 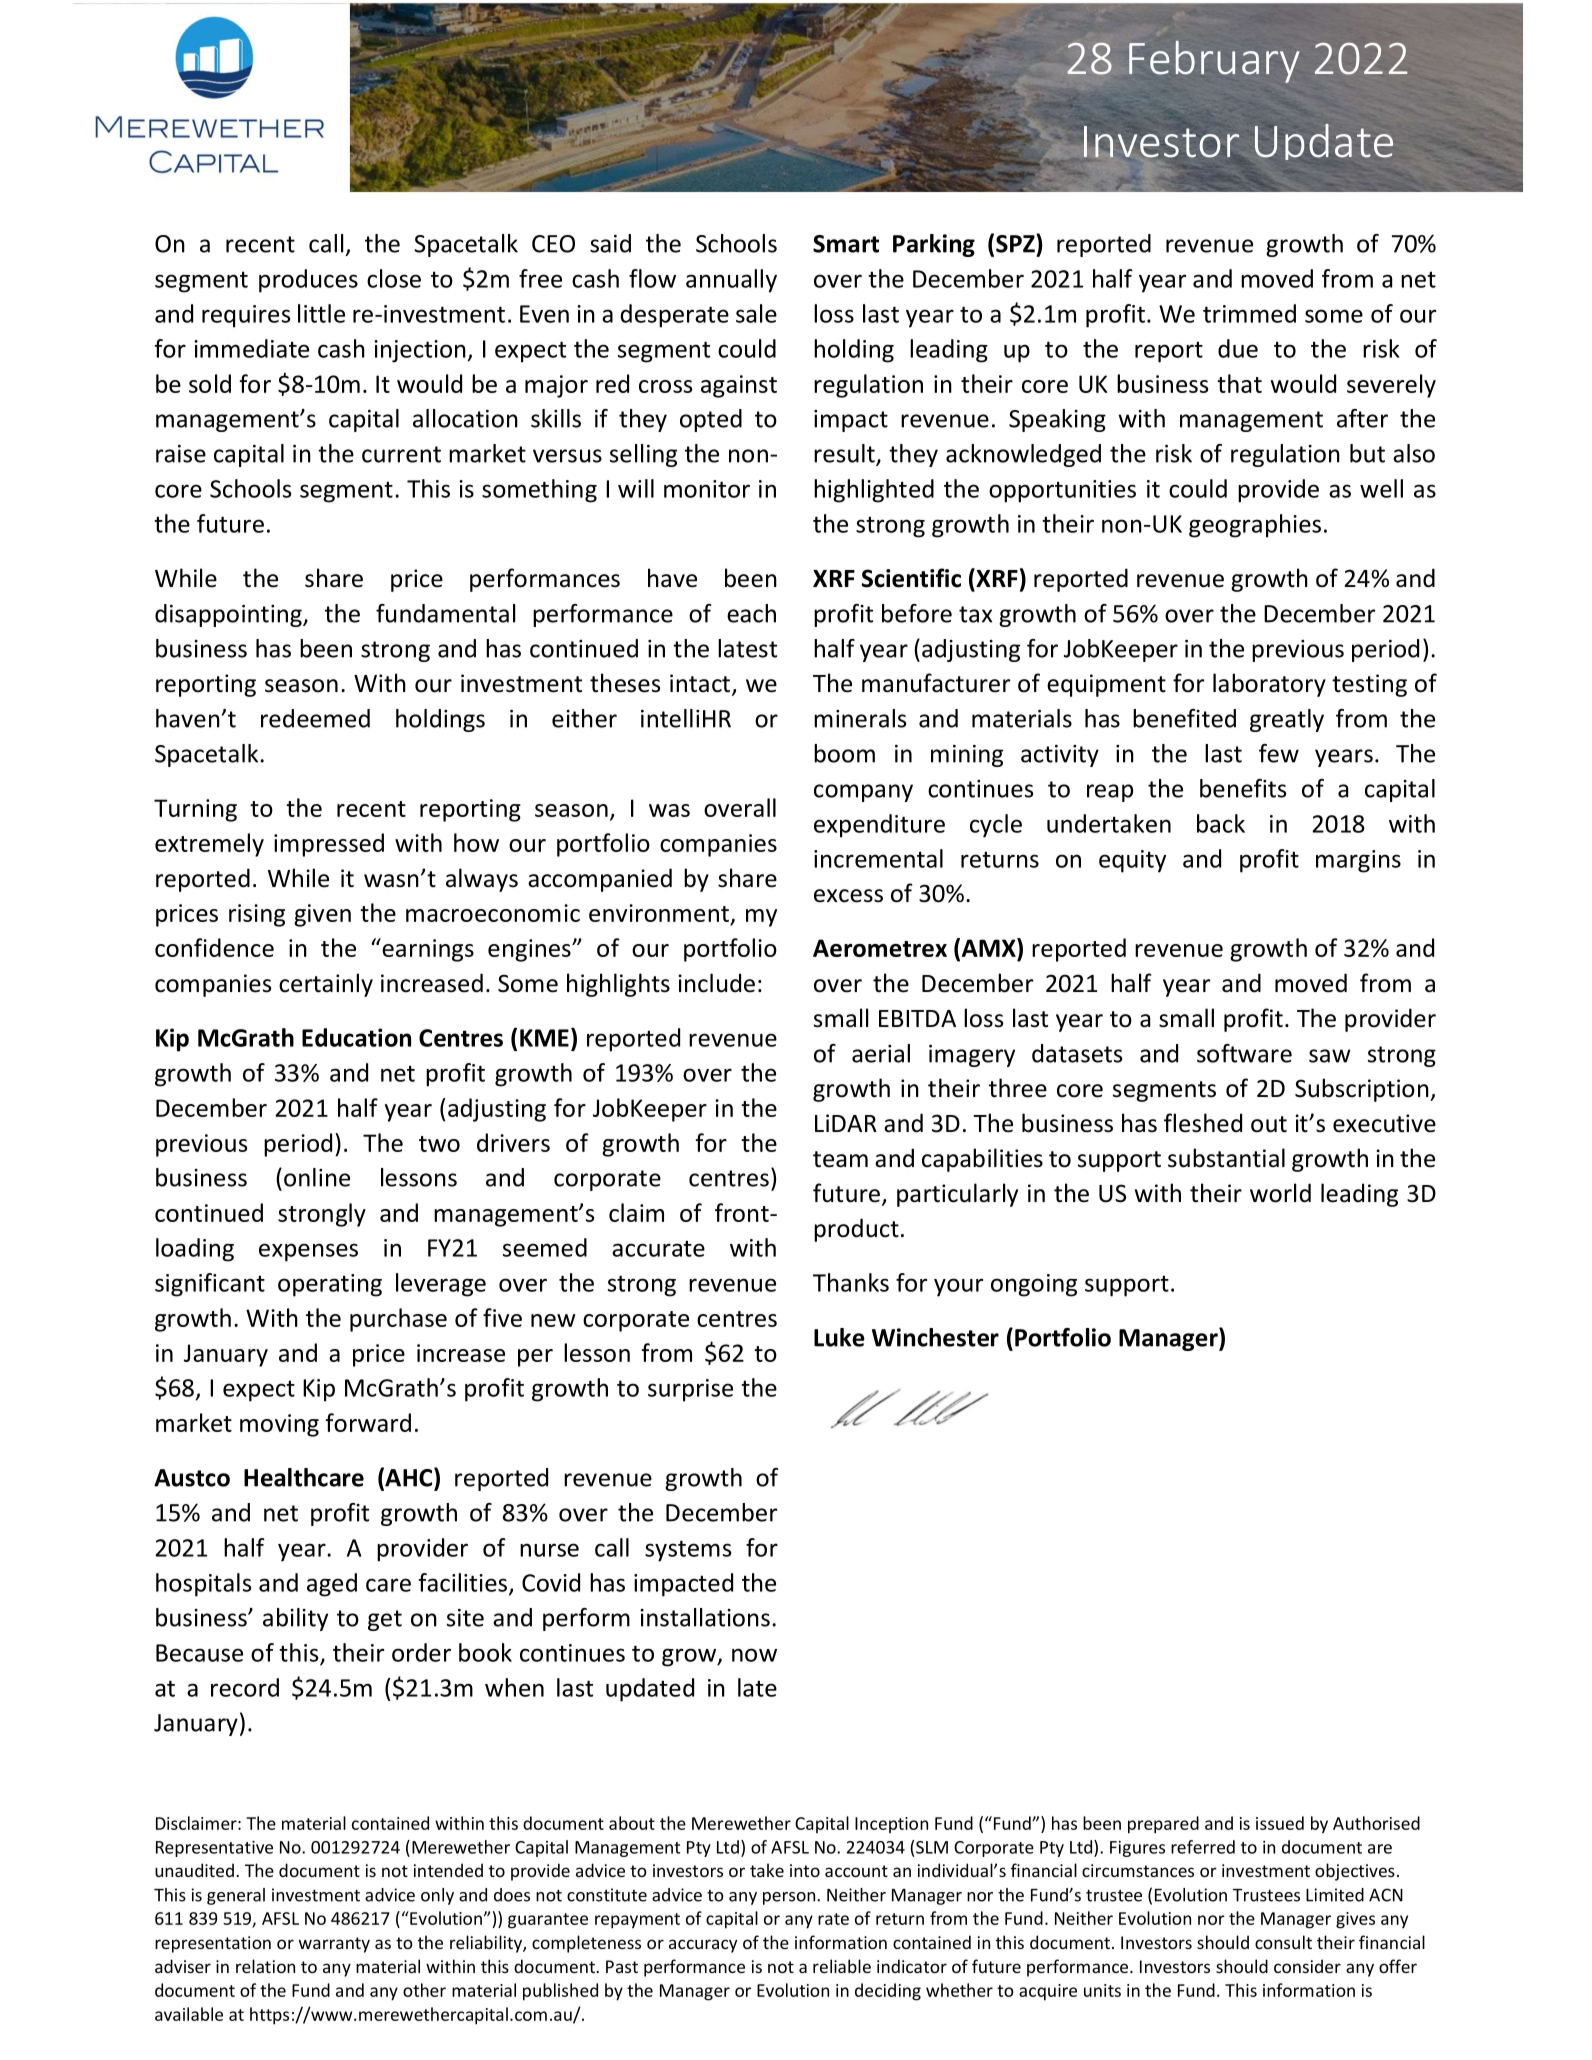 I want to click on produces, so click(x=308, y=281).
